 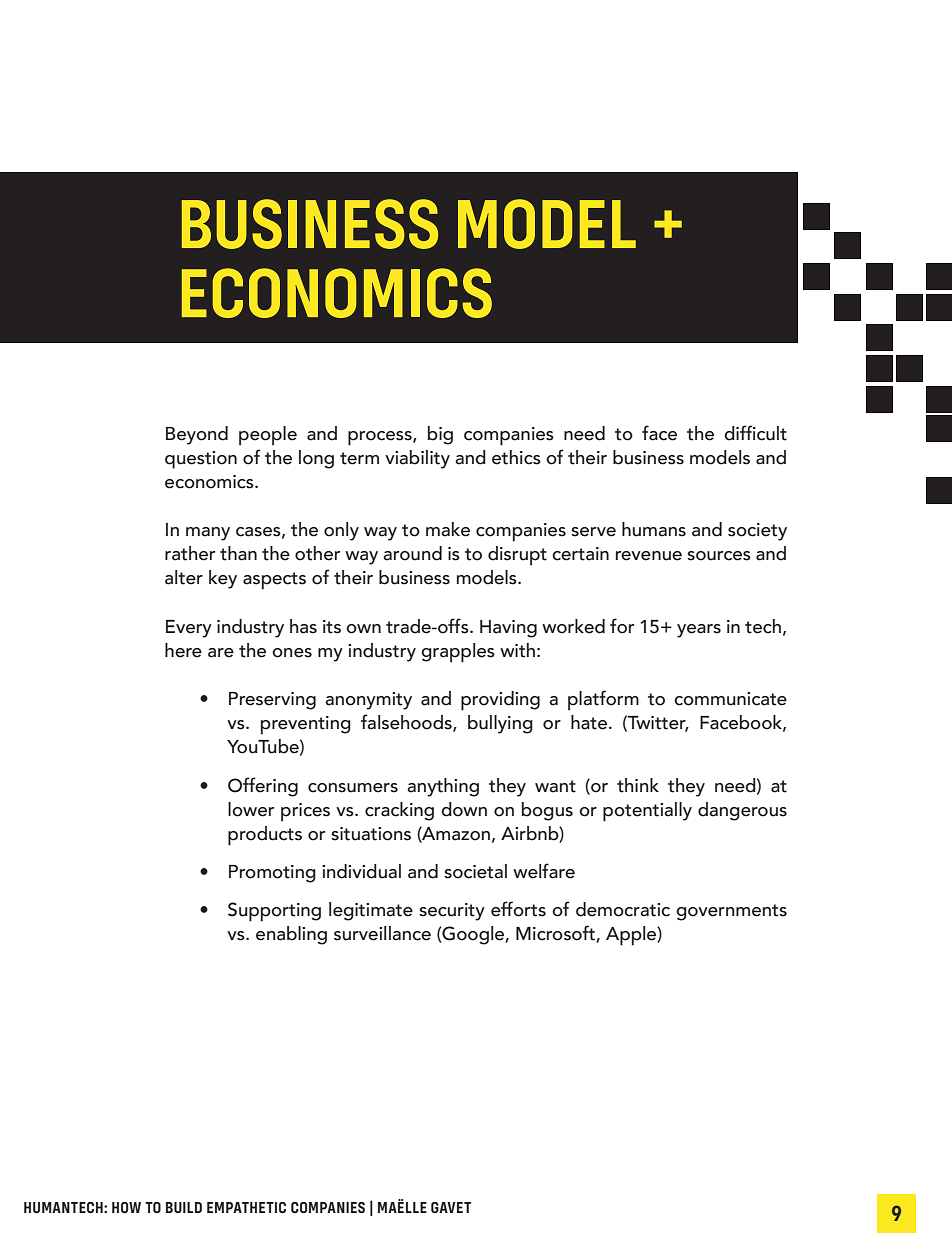 What do you see at coordinates (291, 935) in the page?
I see `enabling` at bounding box center [291, 935].
